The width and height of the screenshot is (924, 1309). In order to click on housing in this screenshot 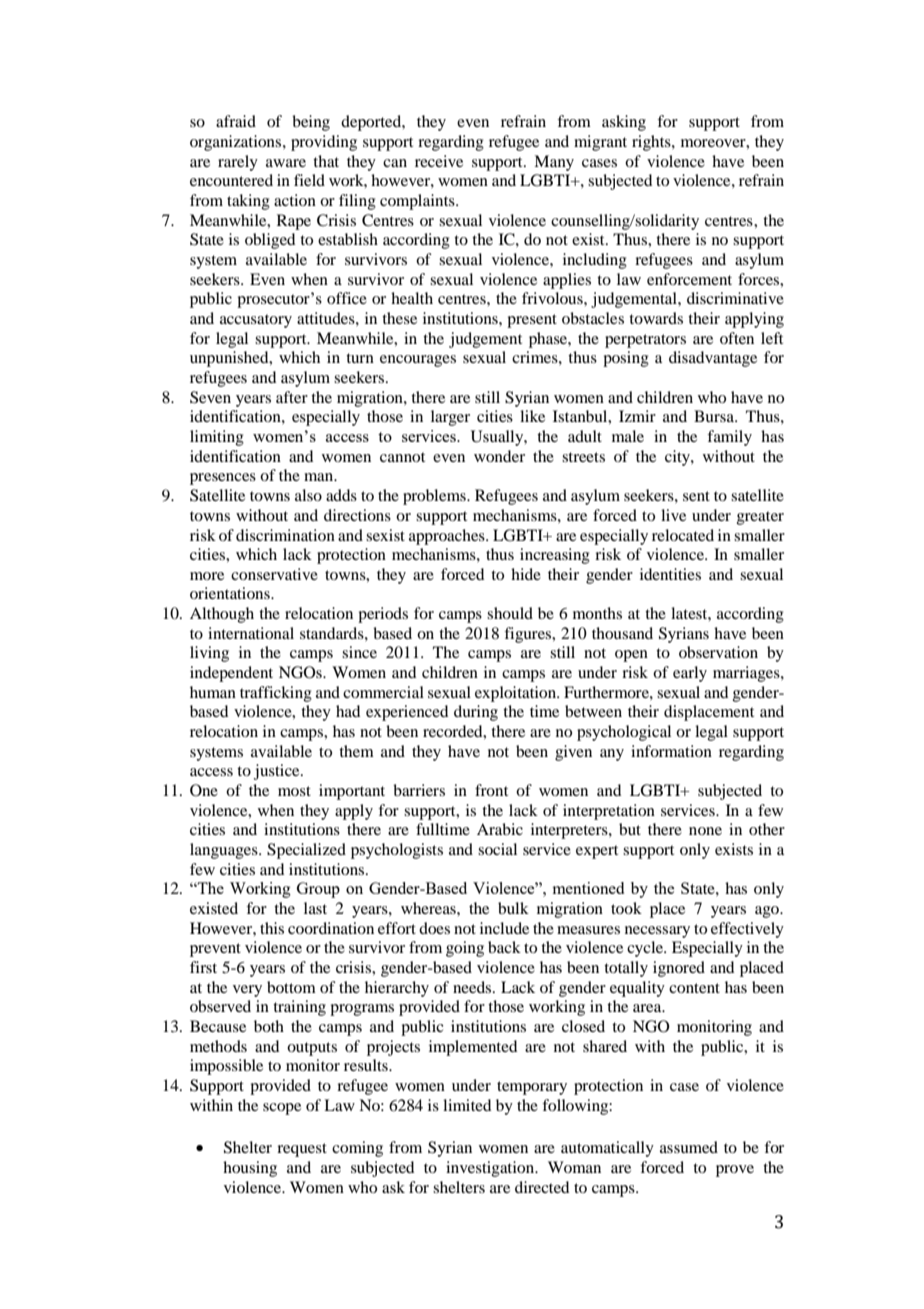, I will do `click(250, 1169)`.
